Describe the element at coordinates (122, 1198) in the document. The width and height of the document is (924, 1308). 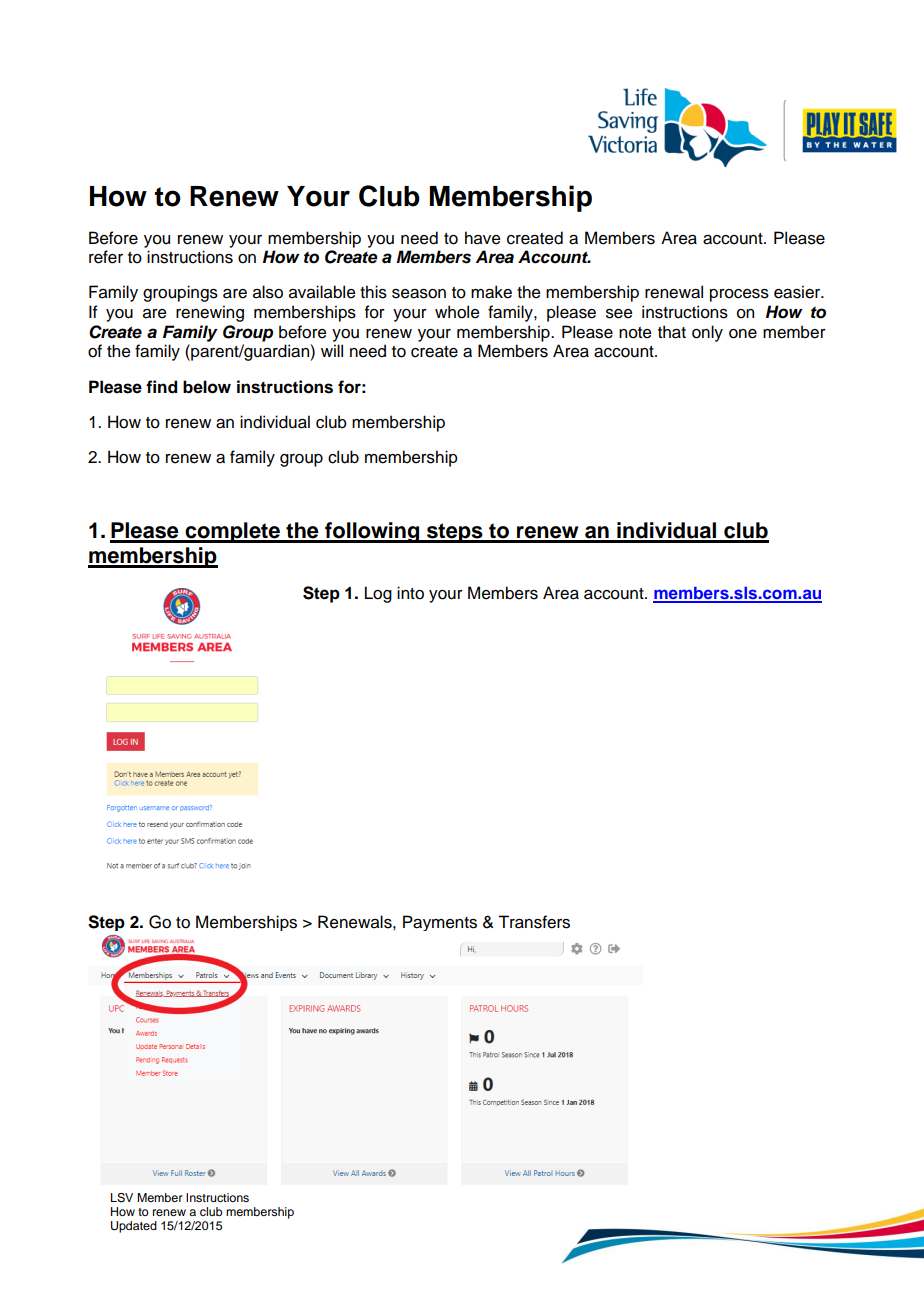
I see `LSV` at that location.
